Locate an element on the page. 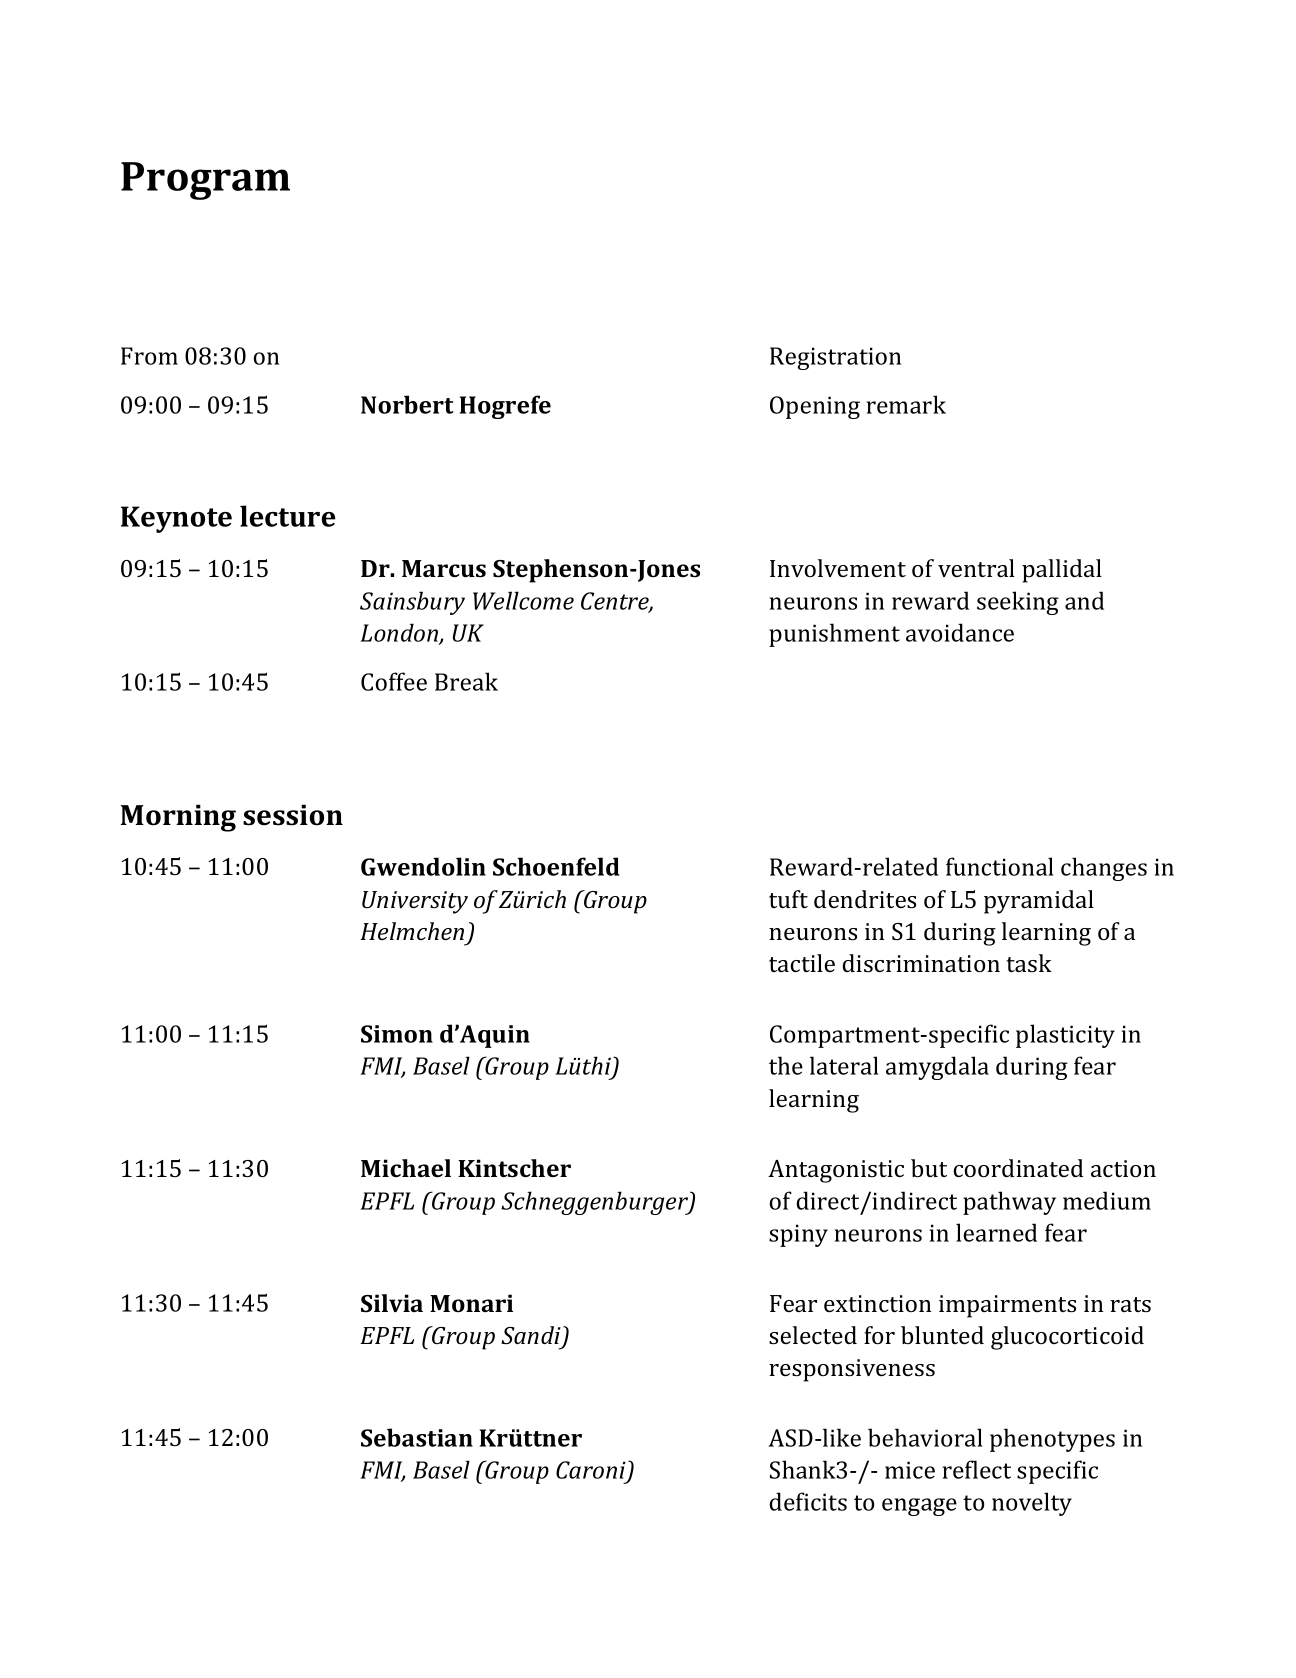  ventral is located at coordinates (976, 568).
